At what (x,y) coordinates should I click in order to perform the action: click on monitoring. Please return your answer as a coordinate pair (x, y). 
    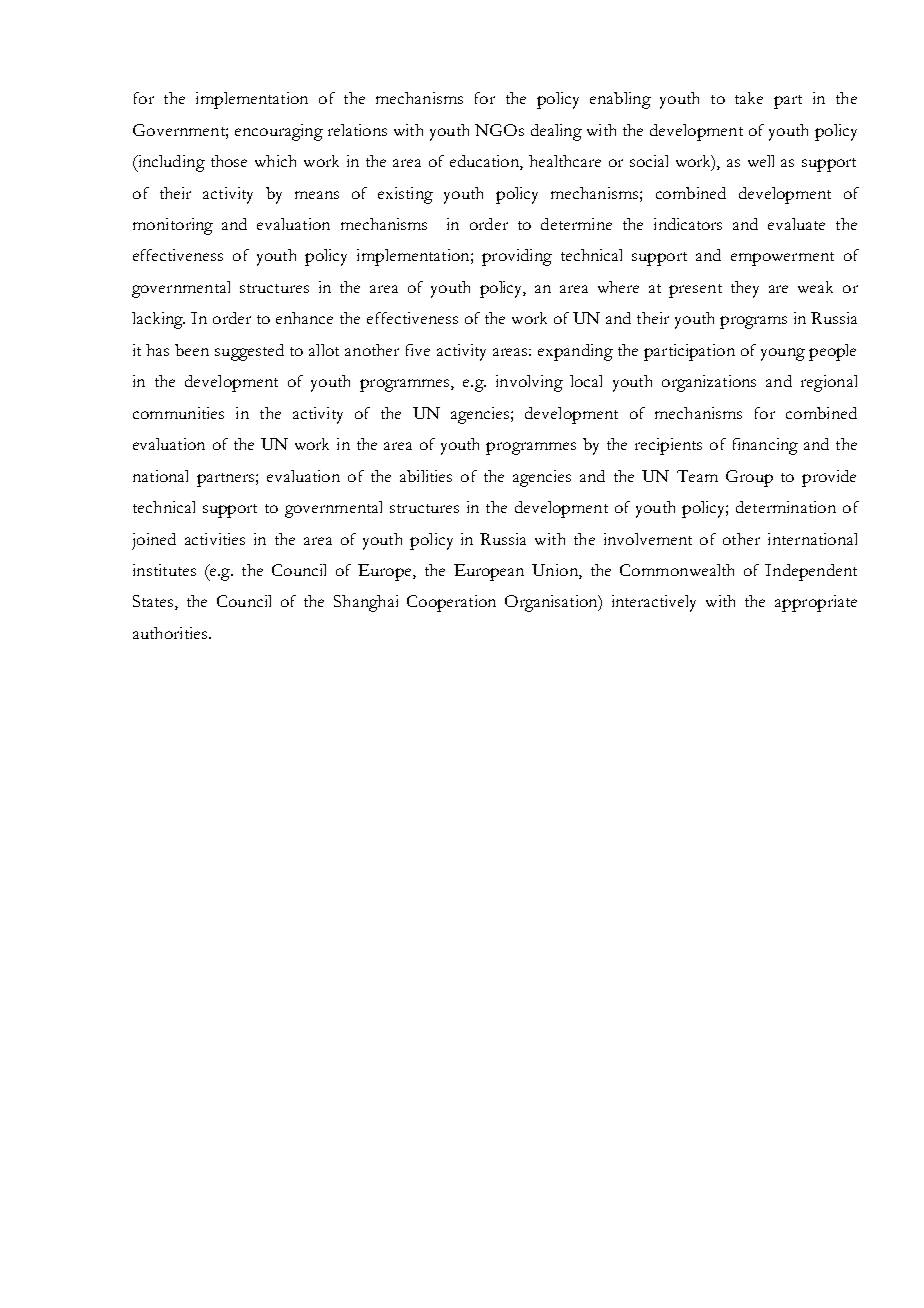
    Looking at the image, I should click on (173, 226).
